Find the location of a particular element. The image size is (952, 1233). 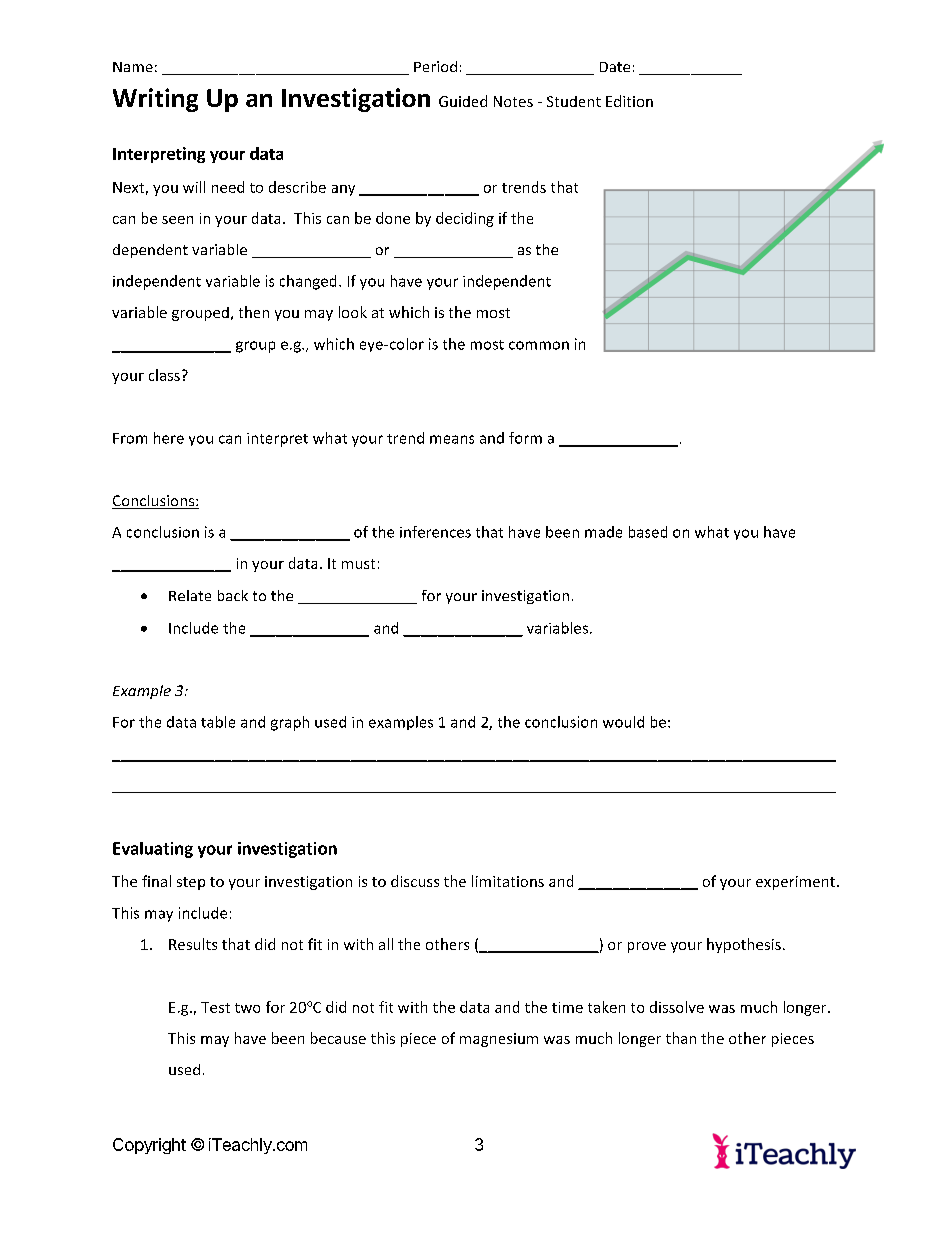

Writing is located at coordinates (155, 100).
